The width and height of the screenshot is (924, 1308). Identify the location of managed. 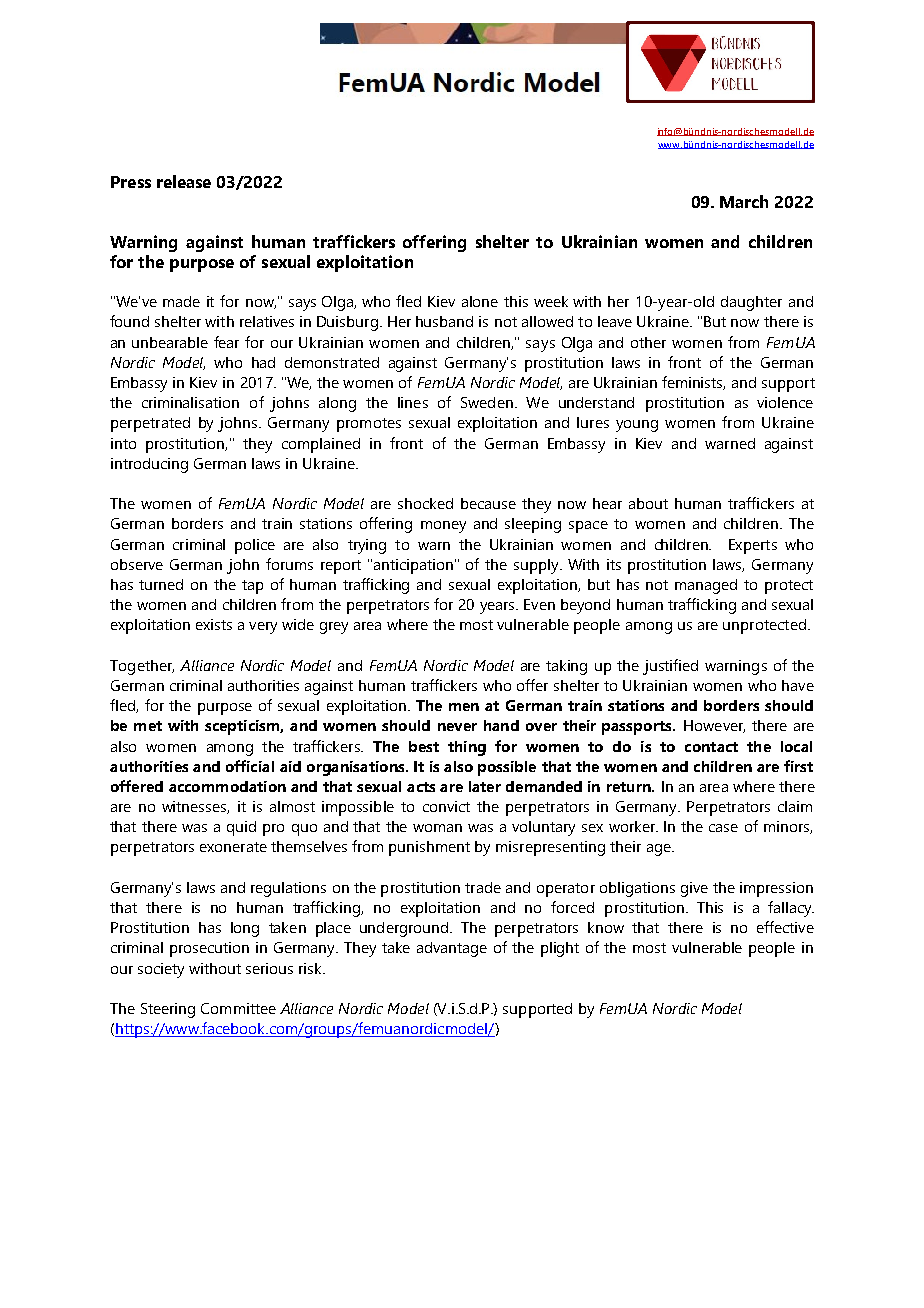
(706, 586).
